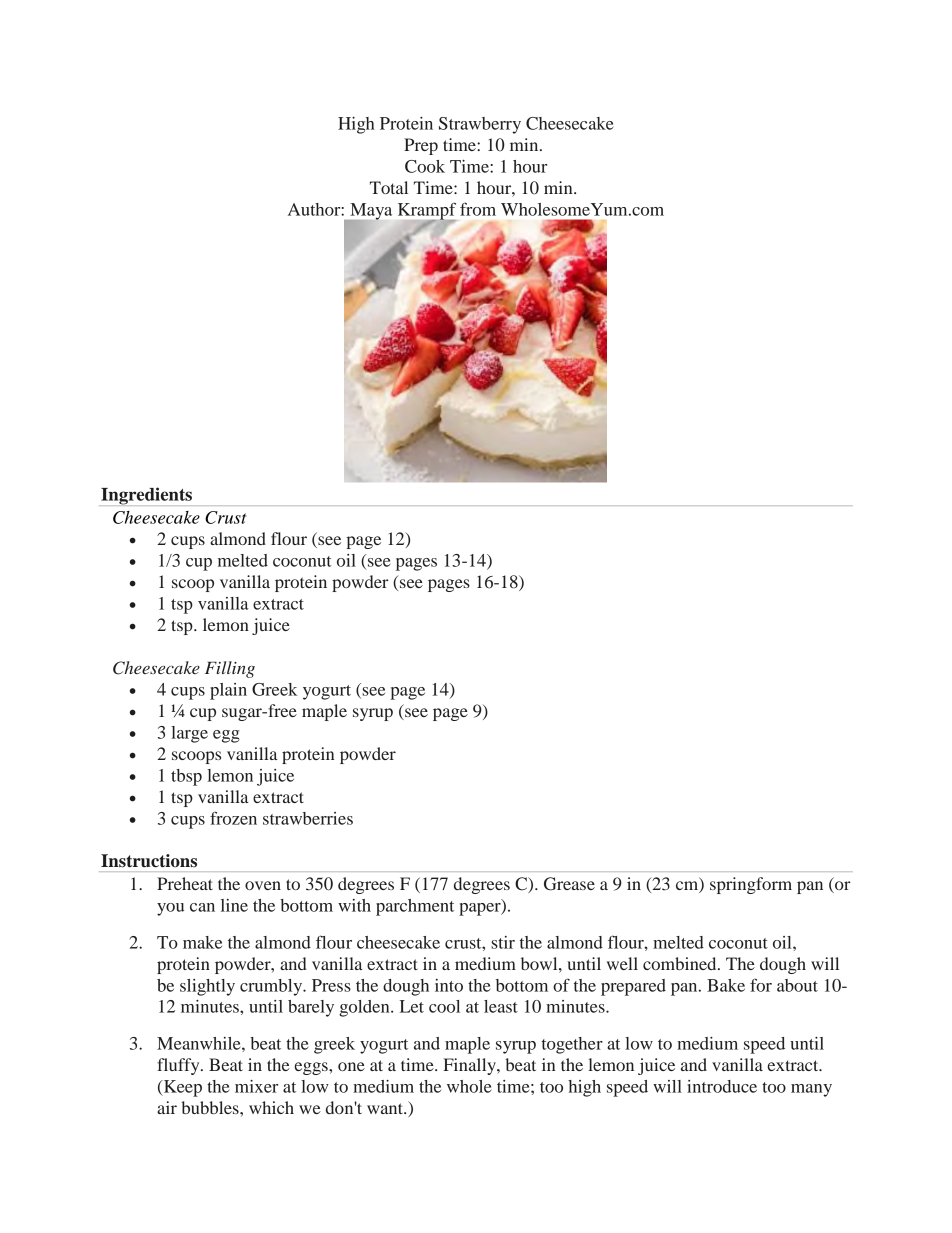  Describe the element at coordinates (681, 963) in the screenshot. I see `combined` at that location.
